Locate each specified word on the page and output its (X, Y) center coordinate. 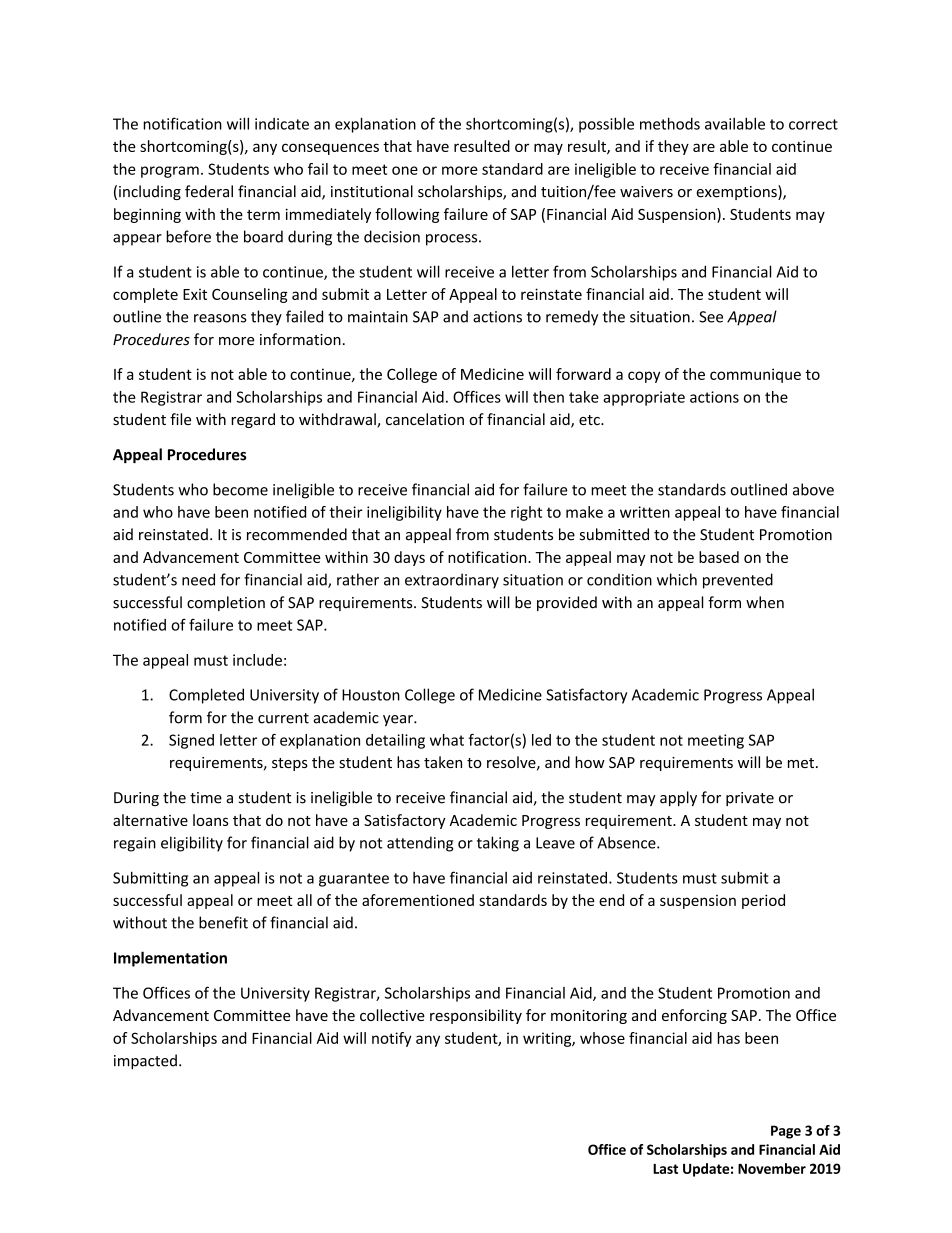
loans (210, 820)
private (750, 799)
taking (498, 844)
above (813, 489)
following (407, 215)
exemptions (737, 192)
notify (391, 1039)
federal (209, 191)
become (240, 489)
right (526, 513)
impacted (145, 1062)
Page (786, 1132)
